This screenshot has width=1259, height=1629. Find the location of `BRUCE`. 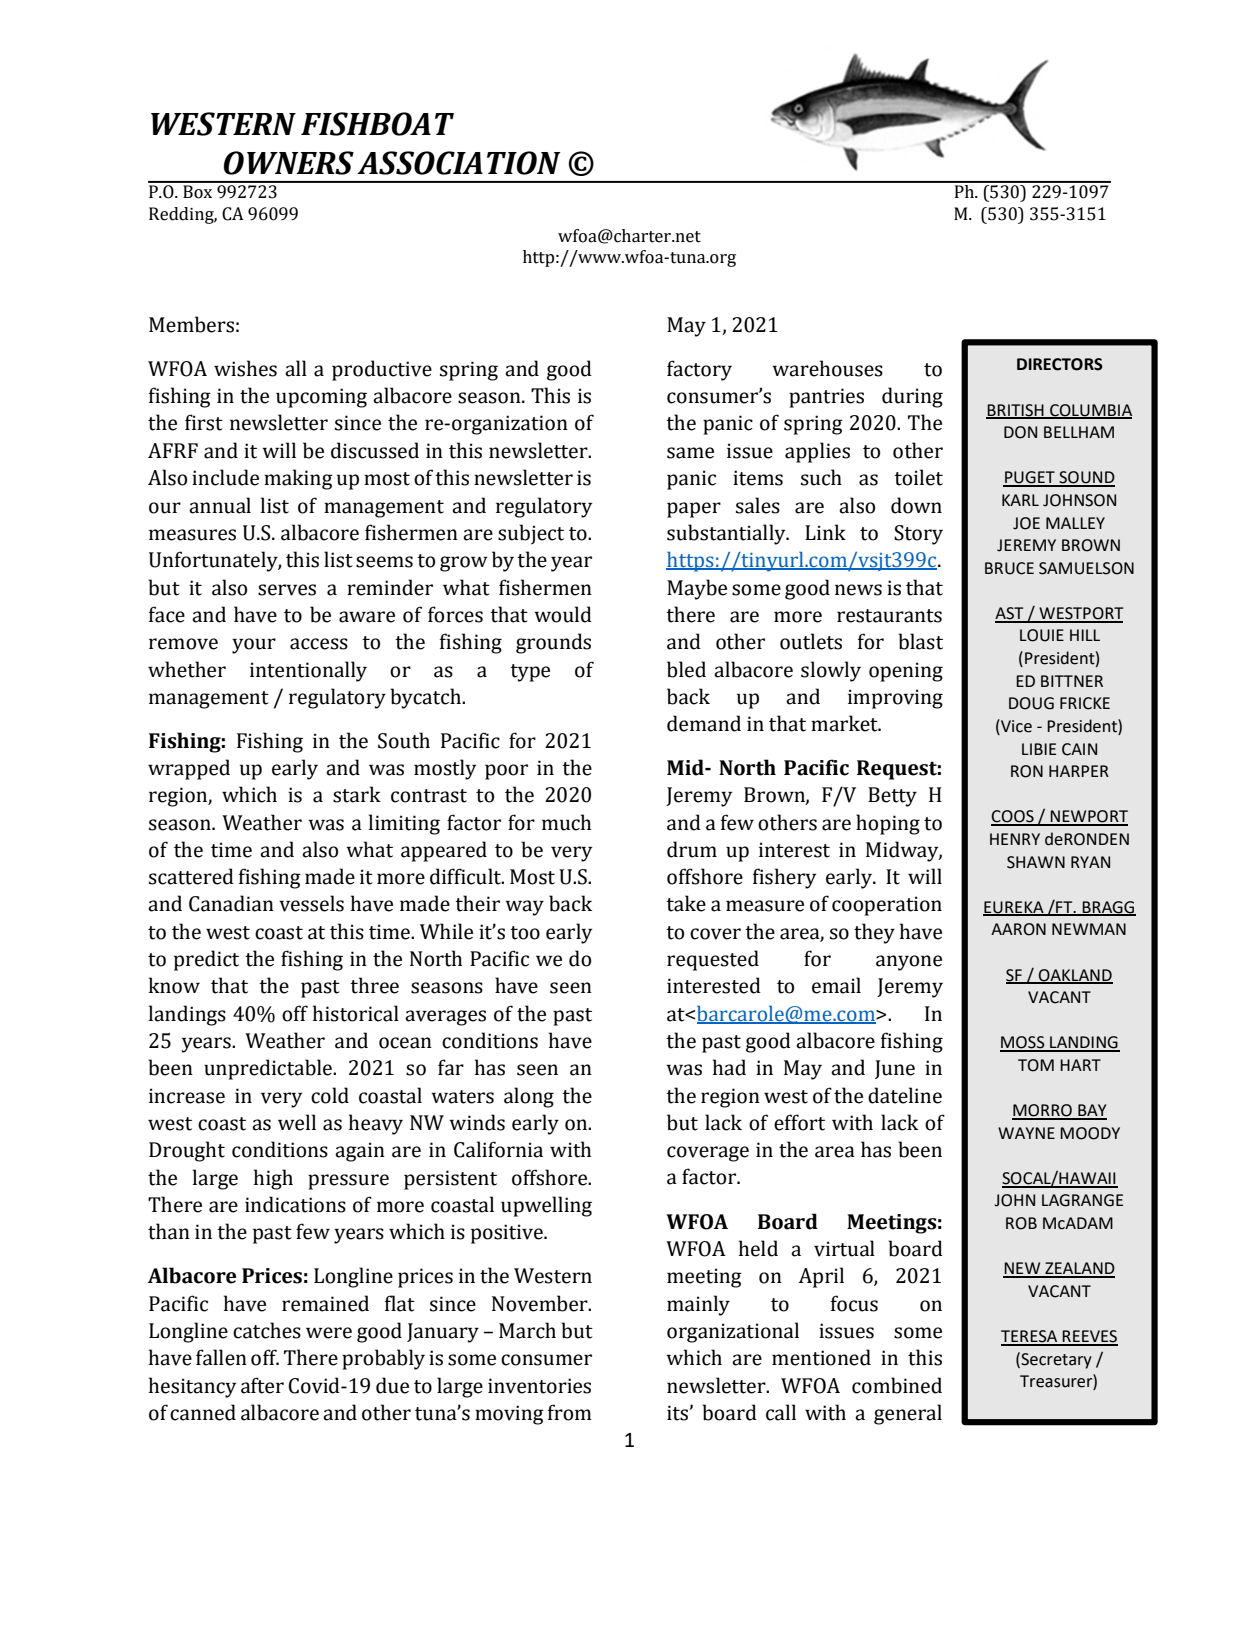

BRUCE is located at coordinates (1009, 568).
